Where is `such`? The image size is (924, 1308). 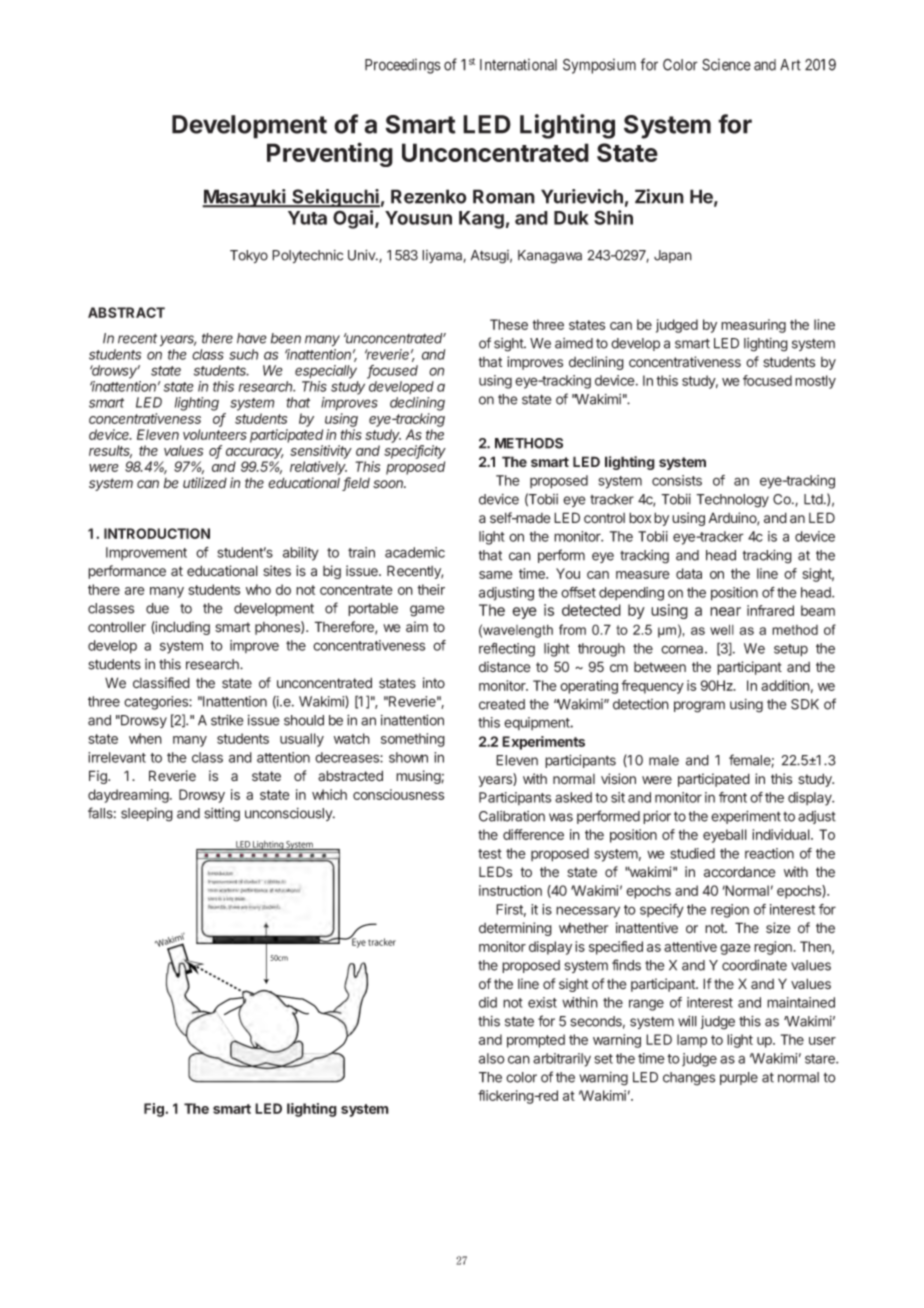 such is located at coordinates (243, 354).
